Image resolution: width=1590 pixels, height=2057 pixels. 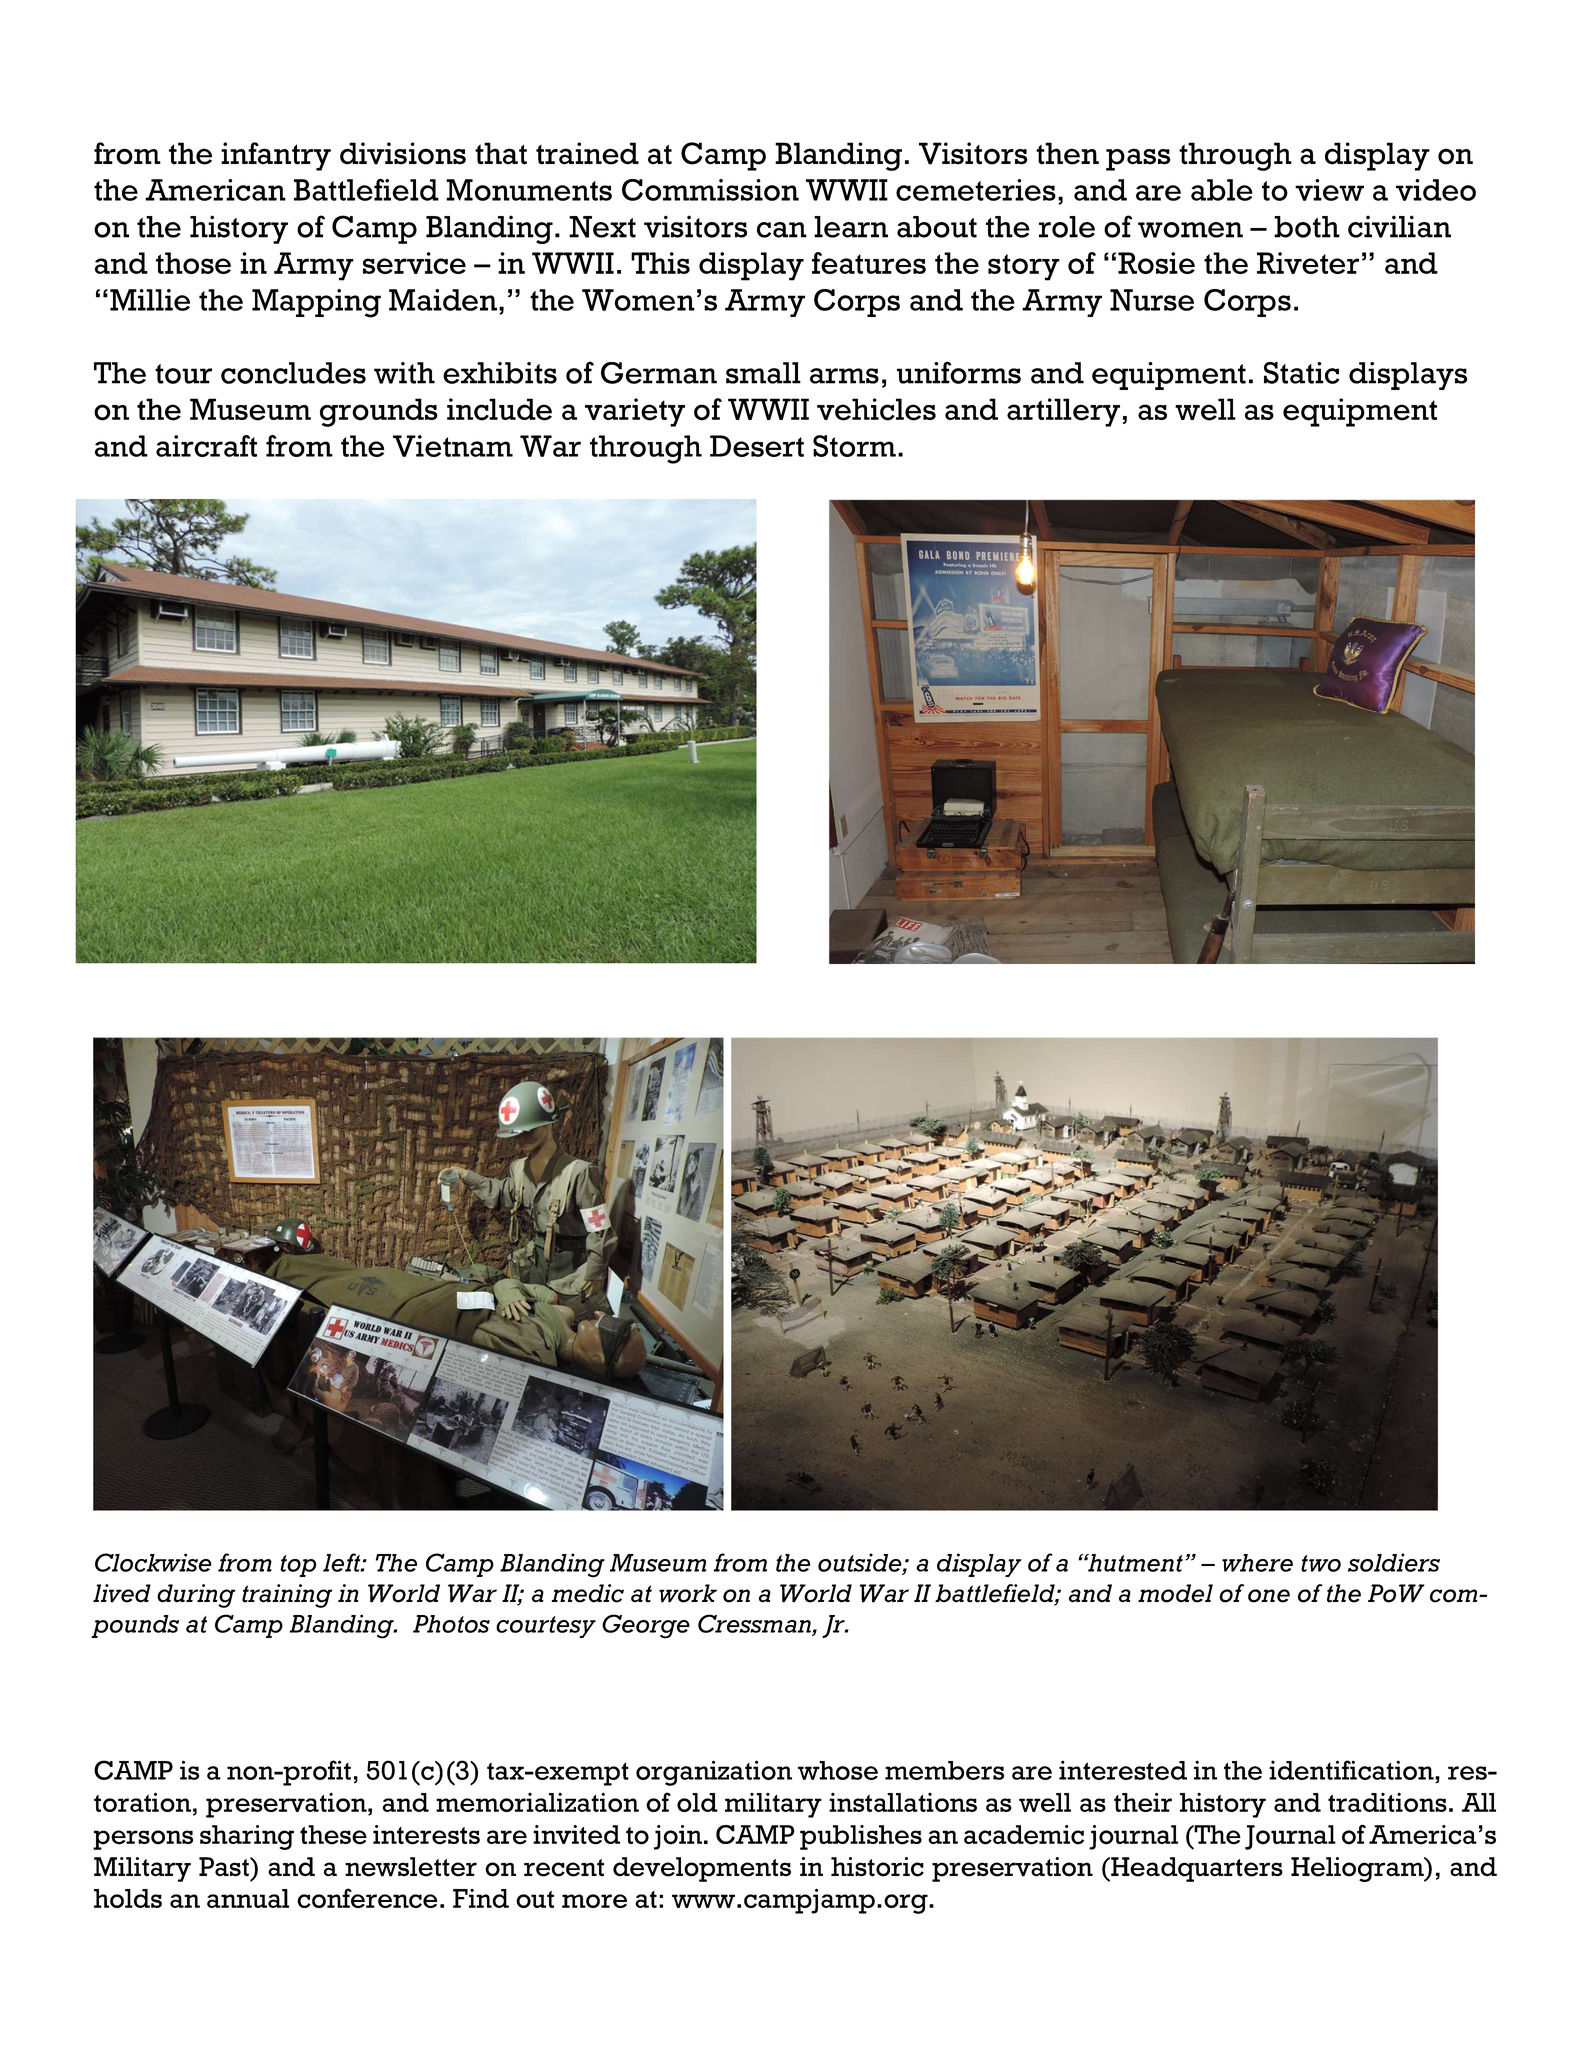 What do you see at coordinates (247, 1837) in the document?
I see `sharing` at bounding box center [247, 1837].
